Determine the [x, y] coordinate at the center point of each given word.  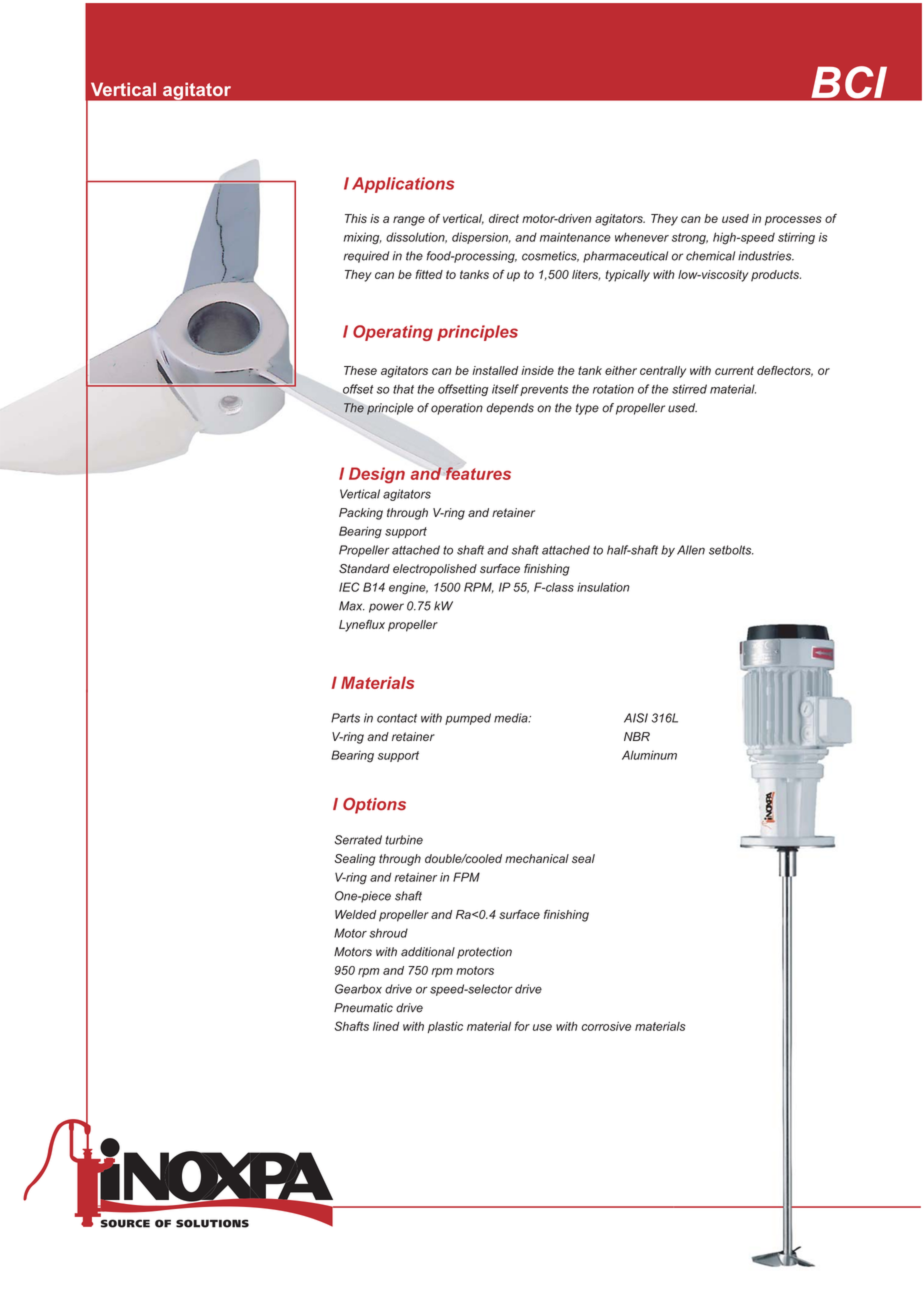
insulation [603, 587]
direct [504, 218]
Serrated [358, 840]
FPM [466, 877]
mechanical [537, 858]
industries [766, 256]
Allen [691, 550]
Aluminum [649, 755]
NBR [637, 736]
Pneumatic [363, 1008]
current [734, 370]
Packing [361, 514]
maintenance [575, 237]
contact [397, 718]
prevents [544, 390]
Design [377, 475]
